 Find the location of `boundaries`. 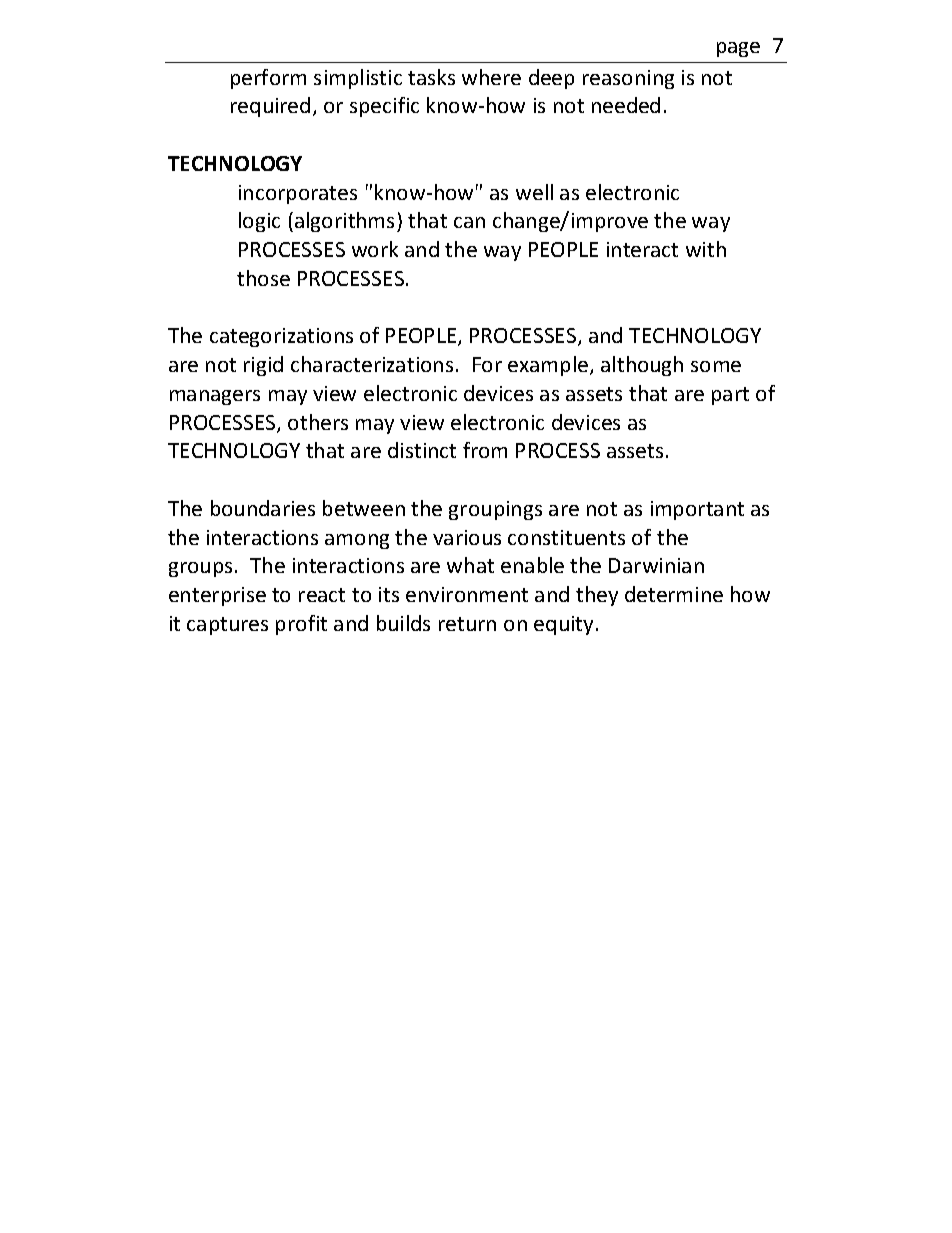

boundaries is located at coordinates (263, 508).
